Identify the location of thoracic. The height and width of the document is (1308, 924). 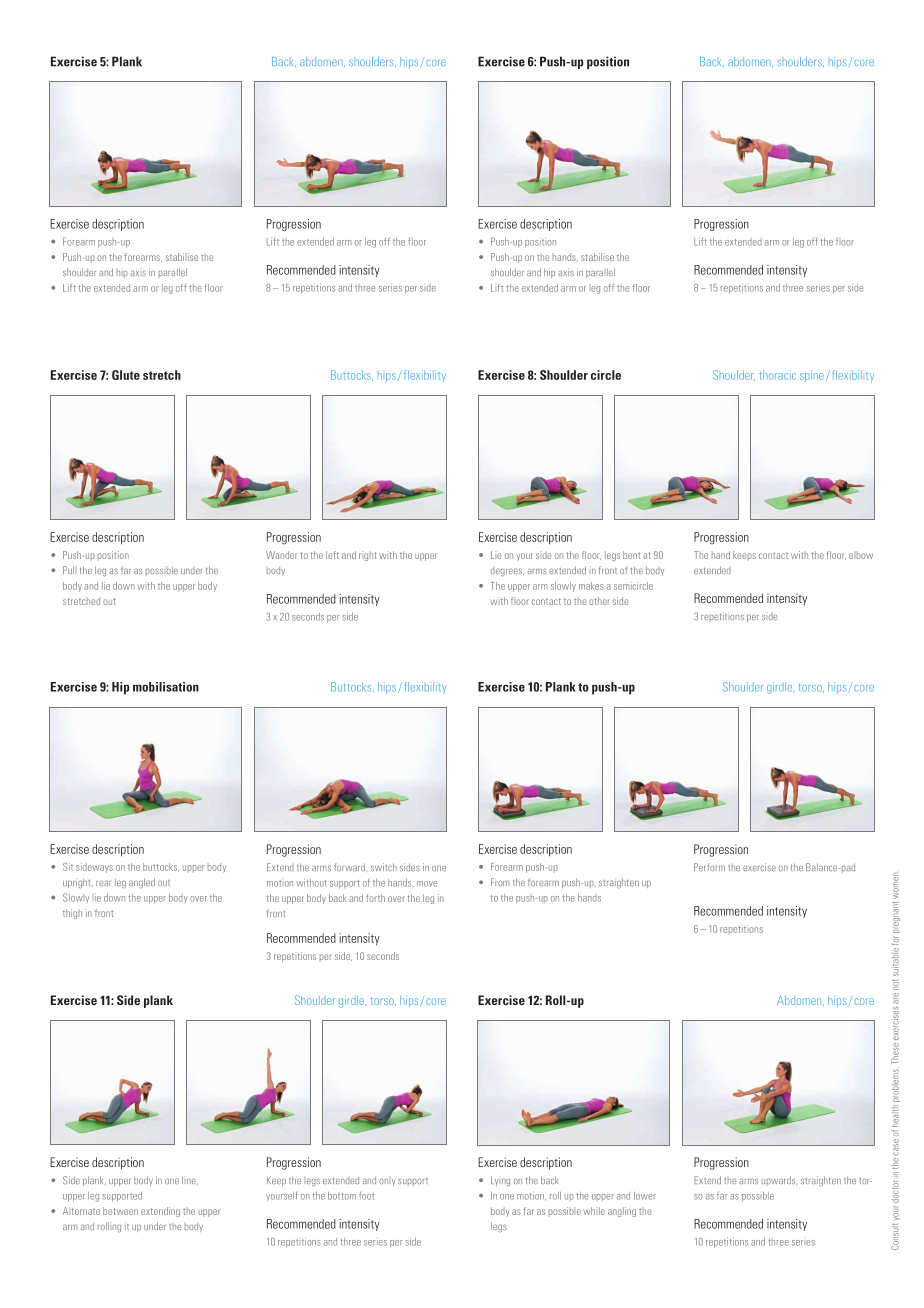
(777, 375).
